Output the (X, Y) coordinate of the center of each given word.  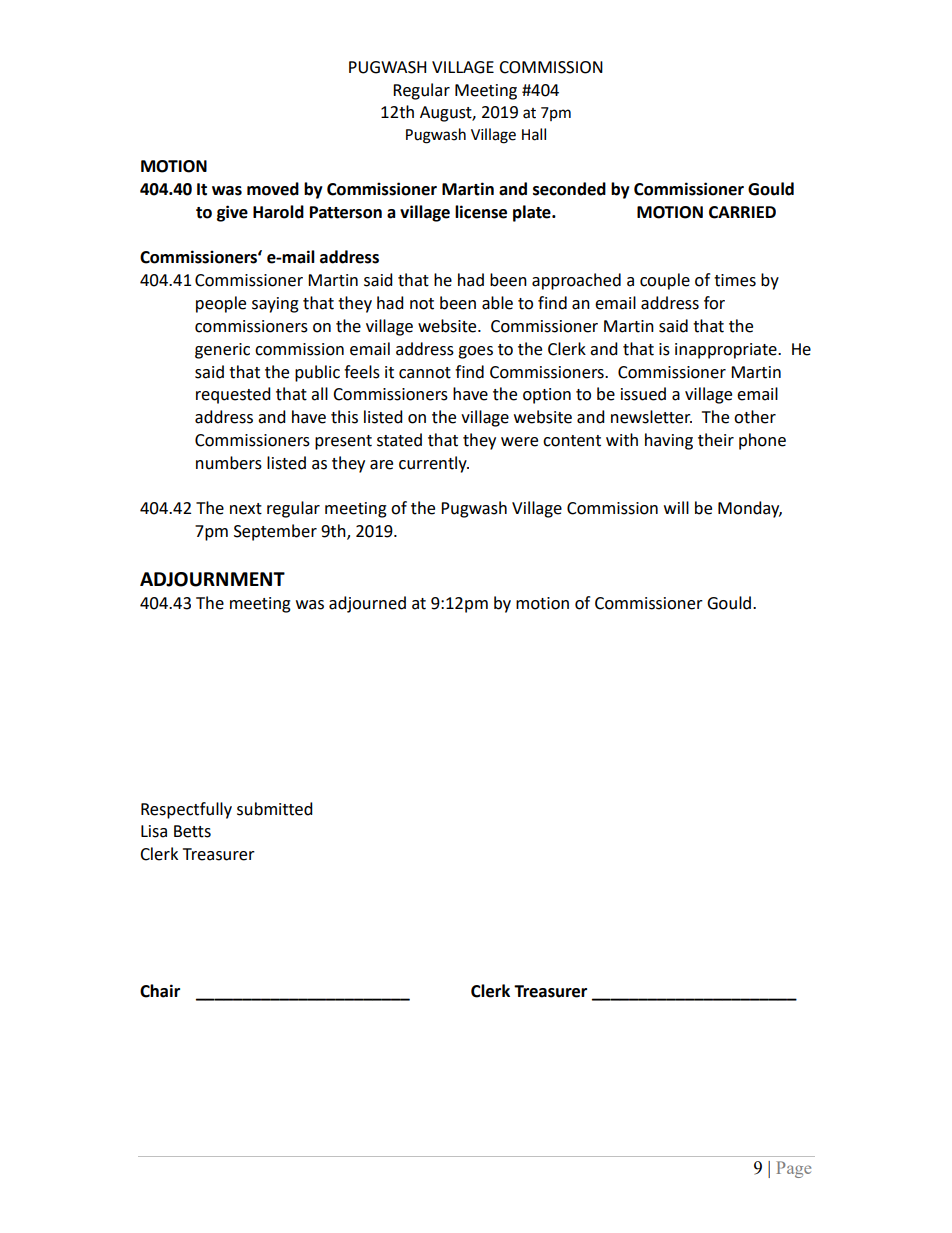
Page (793, 1169)
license (481, 212)
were (519, 442)
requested (233, 395)
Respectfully (186, 810)
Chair (160, 991)
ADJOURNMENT (212, 579)
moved (273, 189)
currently (434, 464)
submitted (275, 809)
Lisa (154, 831)
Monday (750, 509)
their (716, 440)
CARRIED (742, 212)
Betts (192, 831)
